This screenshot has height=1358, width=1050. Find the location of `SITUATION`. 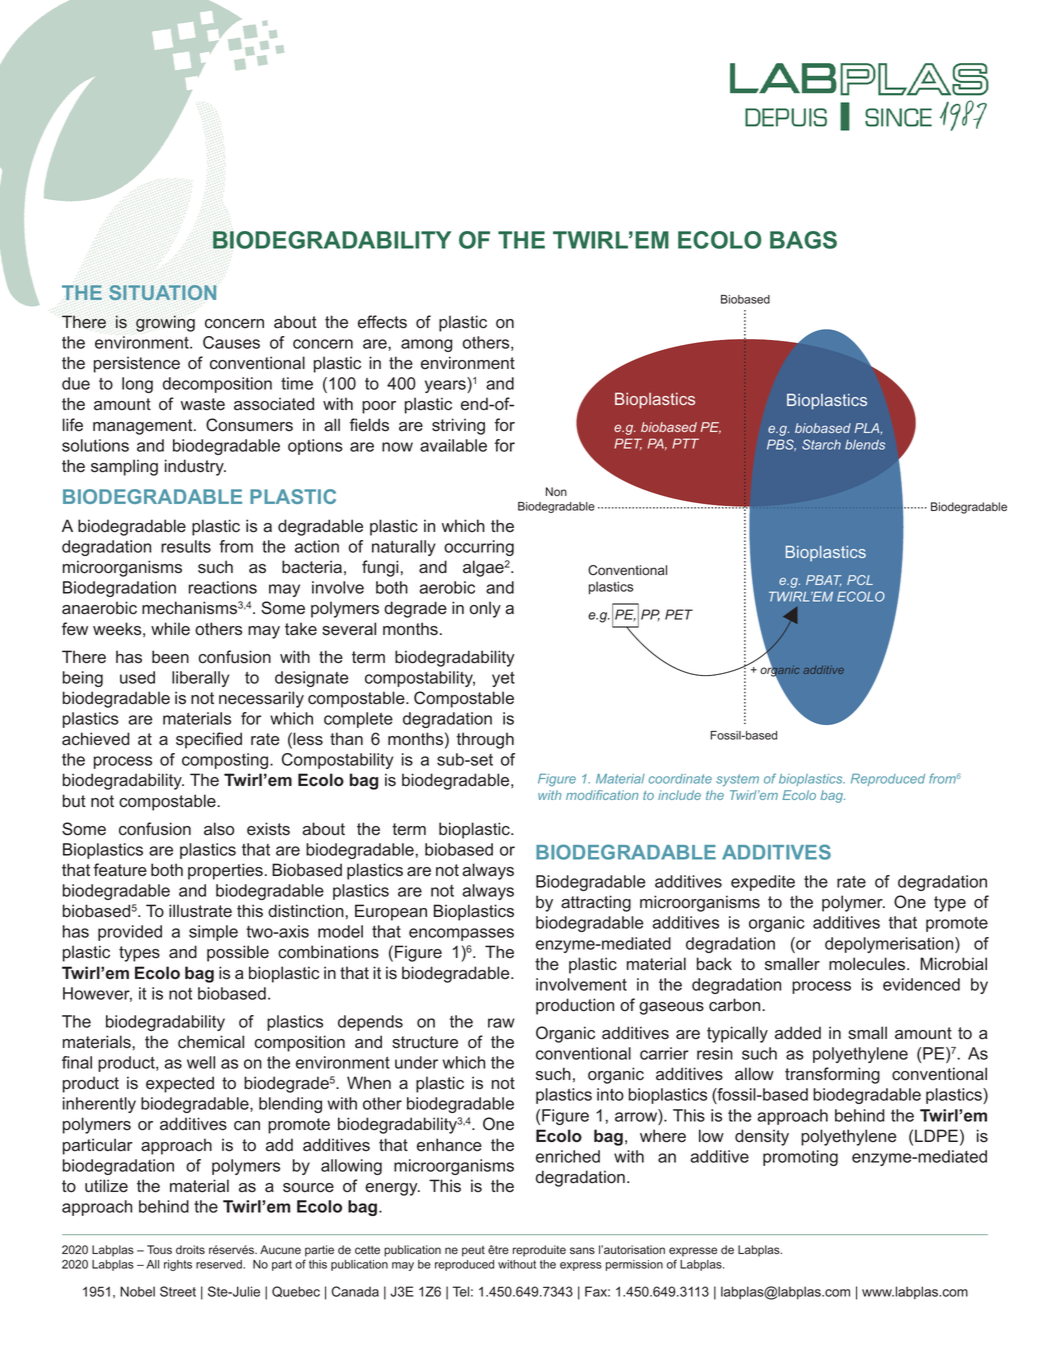

SITUATION is located at coordinates (162, 292).
